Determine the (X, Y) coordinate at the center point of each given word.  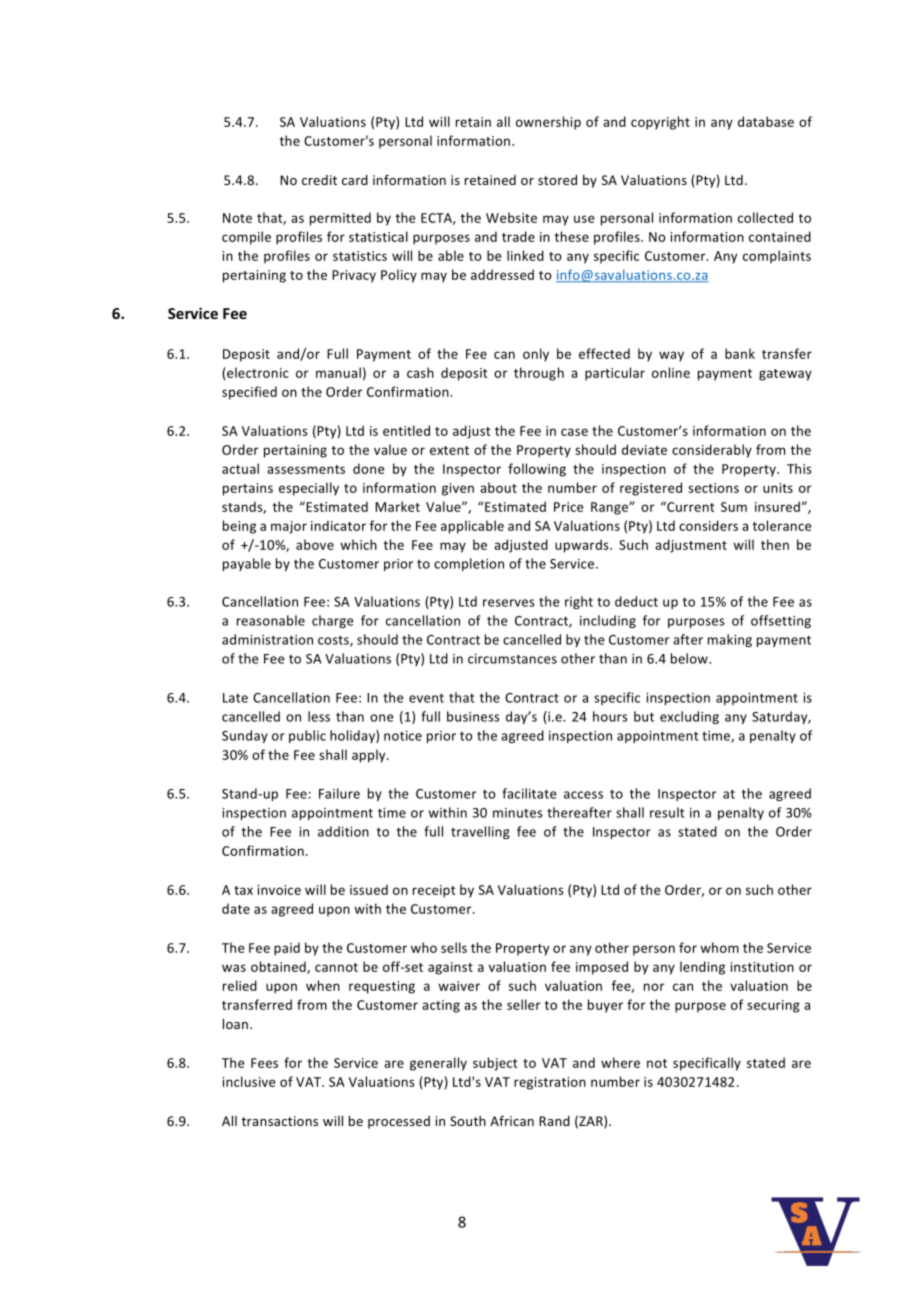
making (730, 640)
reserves (509, 603)
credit (319, 180)
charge (333, 621)
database (766, 121)
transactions (279, 1121)
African (512, 1120)
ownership (548, 123)
